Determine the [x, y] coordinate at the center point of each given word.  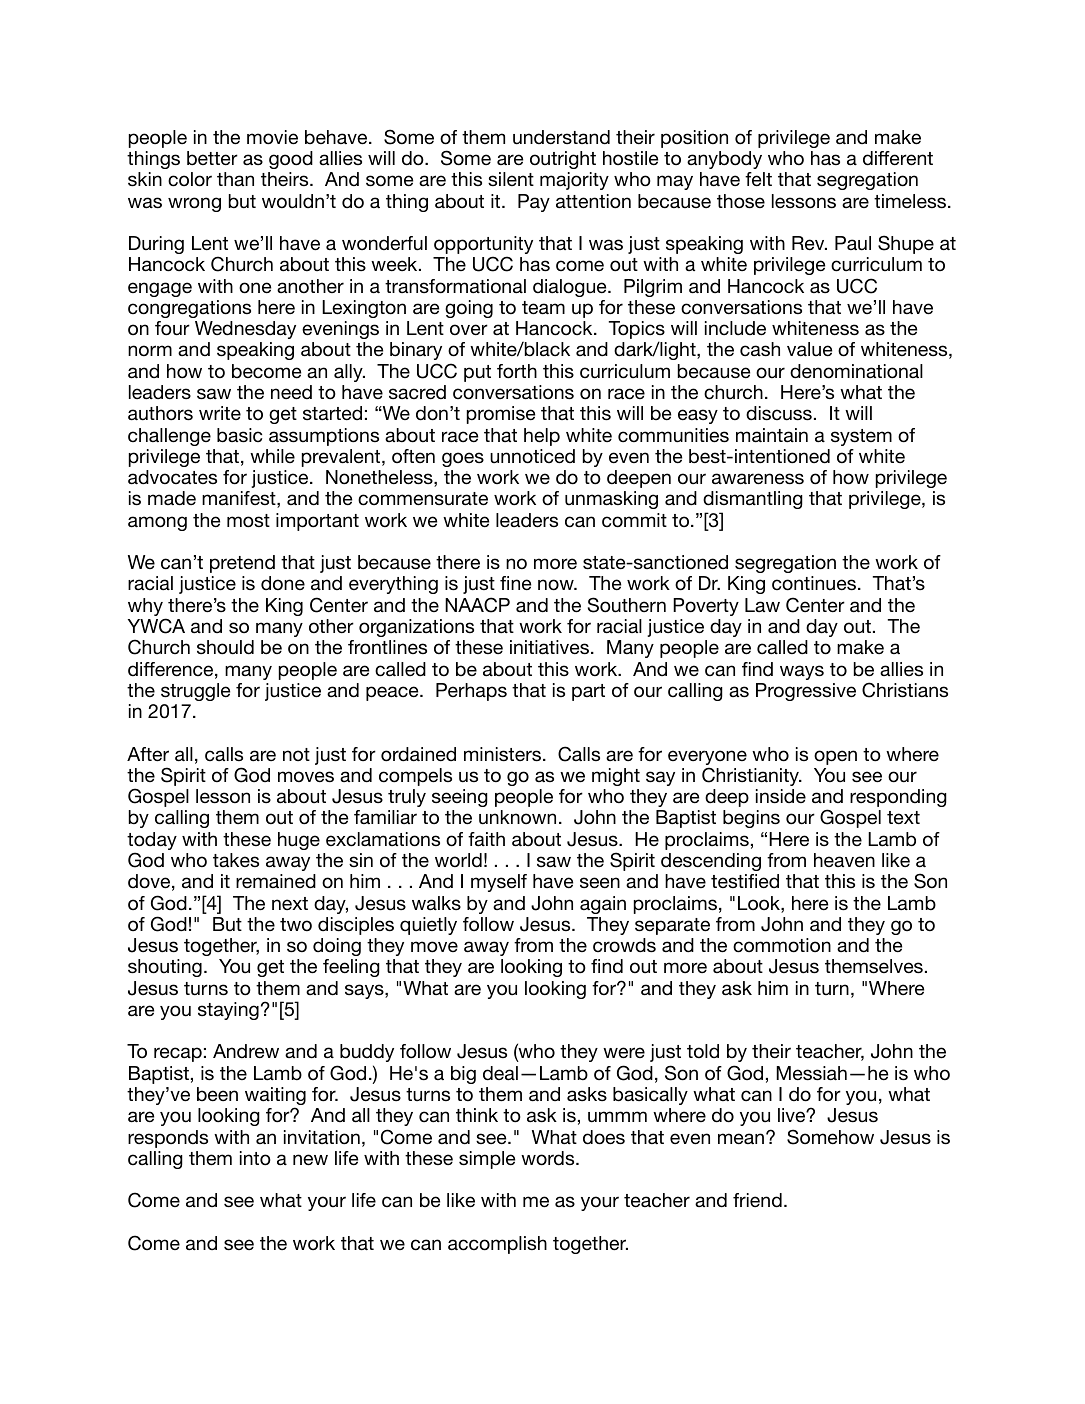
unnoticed [532, 456]
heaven [844, 860]
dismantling [753, 500]
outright [563, 160]
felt [758, 179]
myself [499, 883]
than [235, 179]
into [255, 1158]
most [248, 521]
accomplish [497, 1245]
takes [236, 860]
